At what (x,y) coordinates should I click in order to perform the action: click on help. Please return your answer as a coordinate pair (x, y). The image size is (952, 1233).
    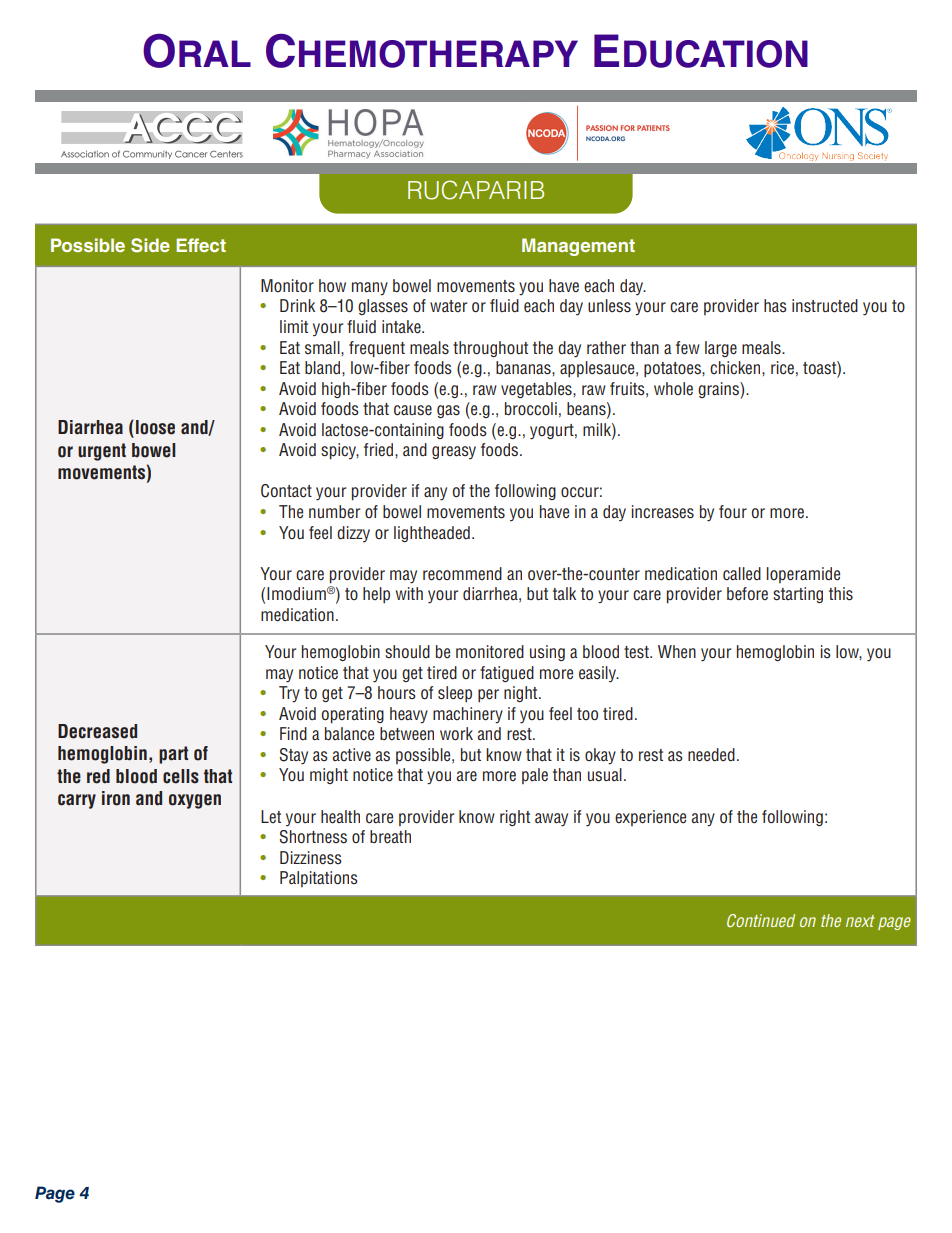
    Looking at the image, I should click on (376, 595).
